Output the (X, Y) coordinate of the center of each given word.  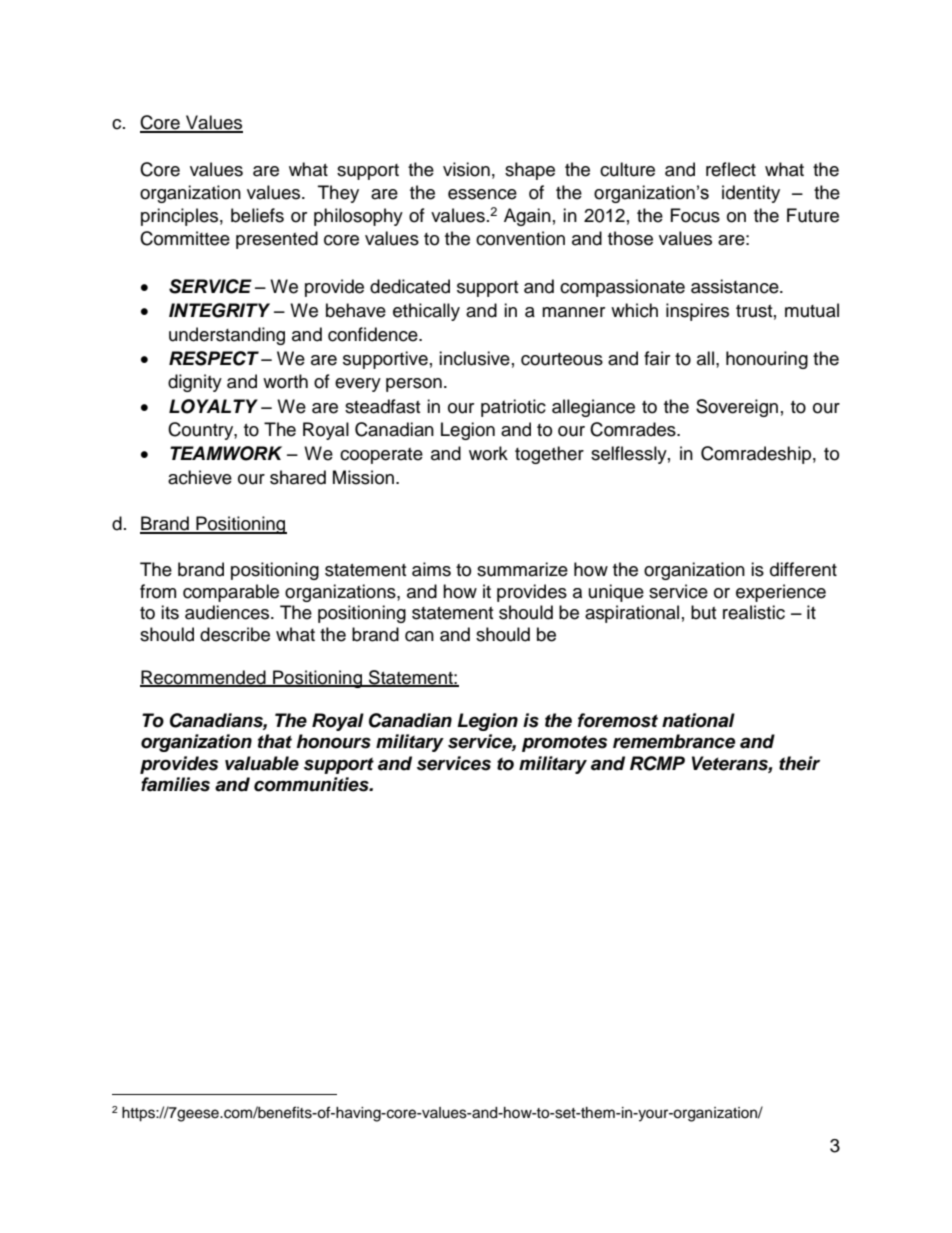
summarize (522, 569)
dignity (195, 383)
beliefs (257, 215)
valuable (262, 763)
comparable (231, 593)
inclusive (474, 358)
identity (751, 194)
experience (781, 593)
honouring (767, 360)
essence (482, 194)
